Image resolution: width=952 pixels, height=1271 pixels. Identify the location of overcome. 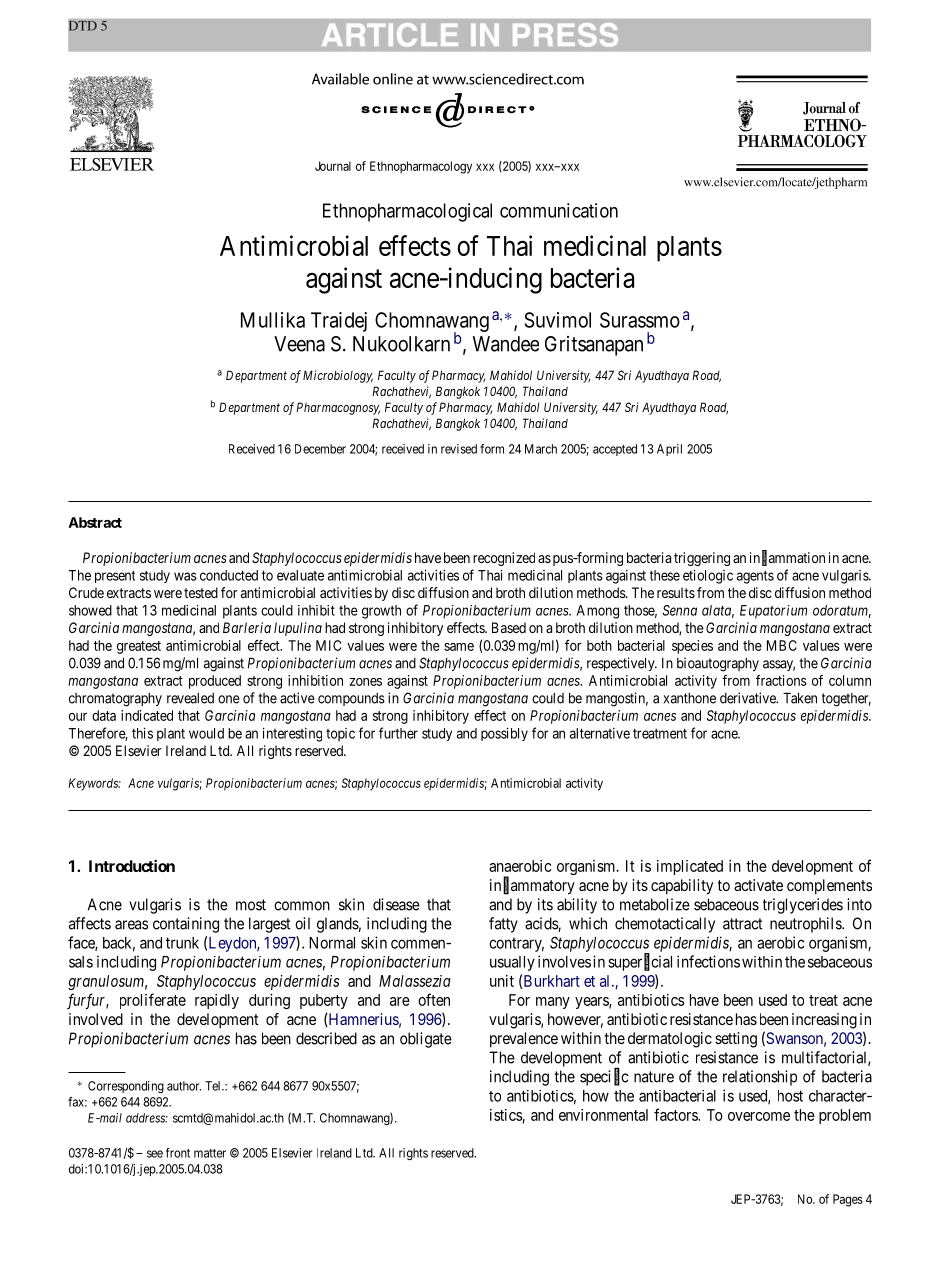
(759, 1116).
